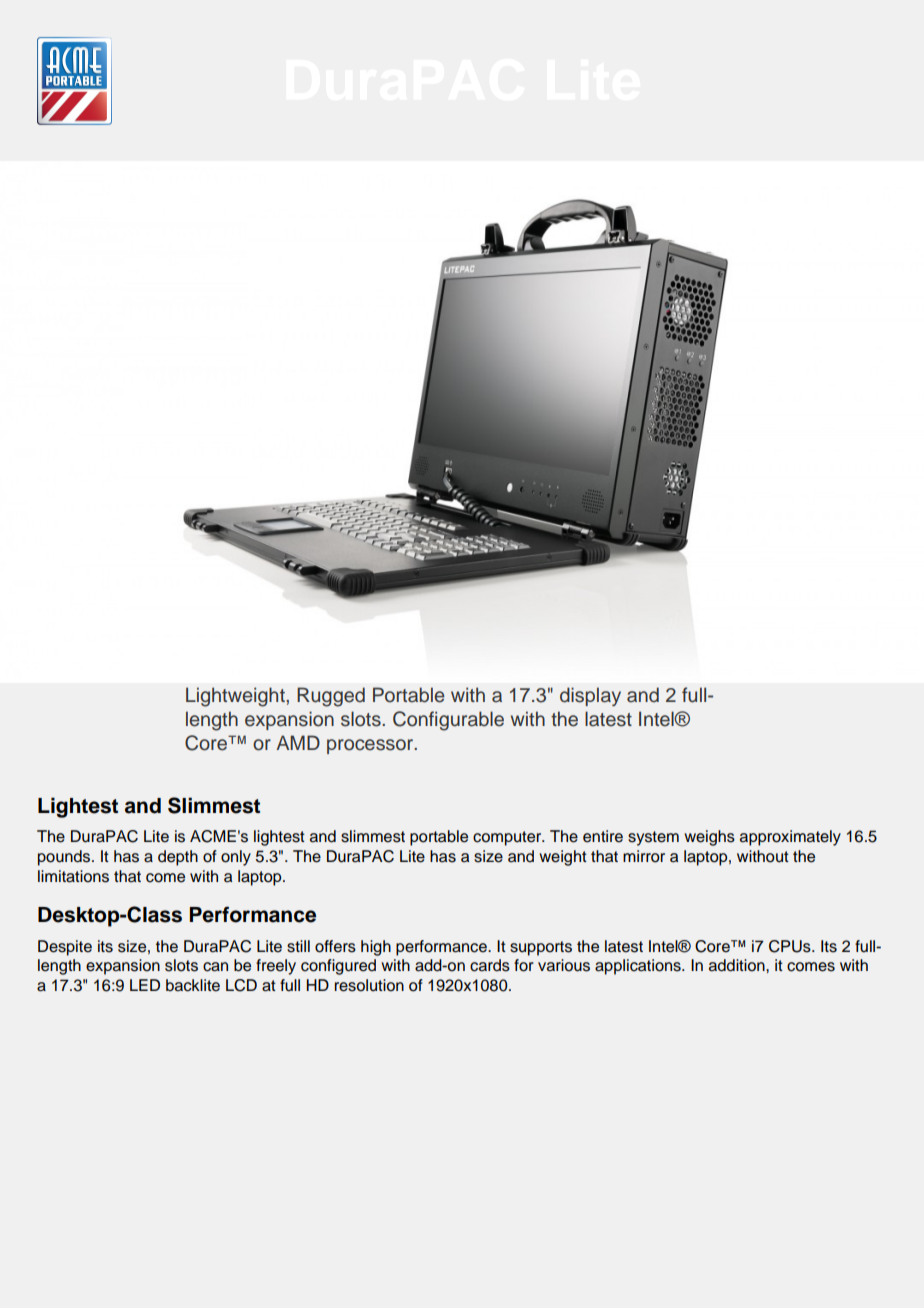 The height and width of the image is (1308, 924). What do you see at coordinates (590, 696) in the image?
I see `display` at bounding box center [590, 696].
